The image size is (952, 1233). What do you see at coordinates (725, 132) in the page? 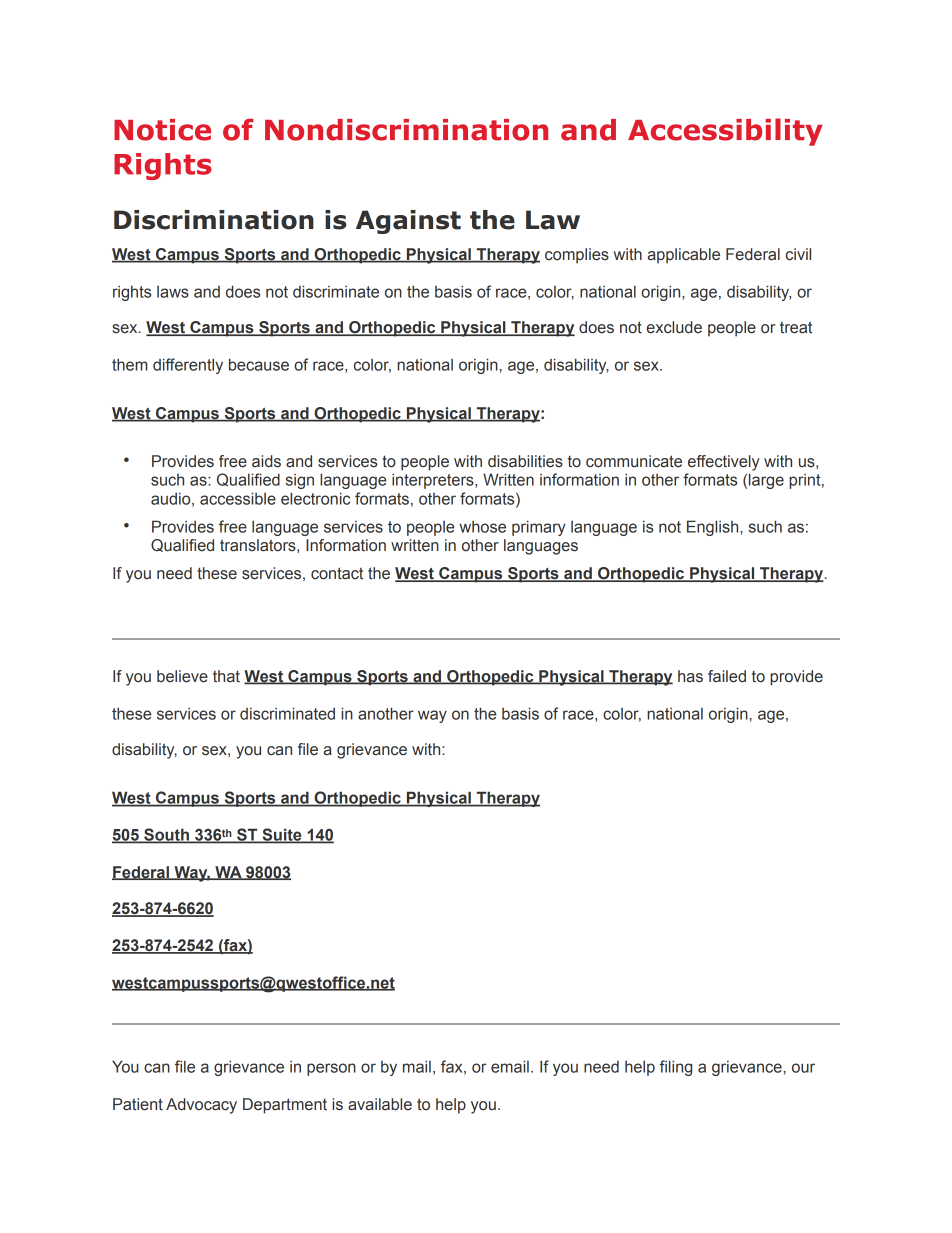
I see `Accessibility` at bounding box center [725, 132].
